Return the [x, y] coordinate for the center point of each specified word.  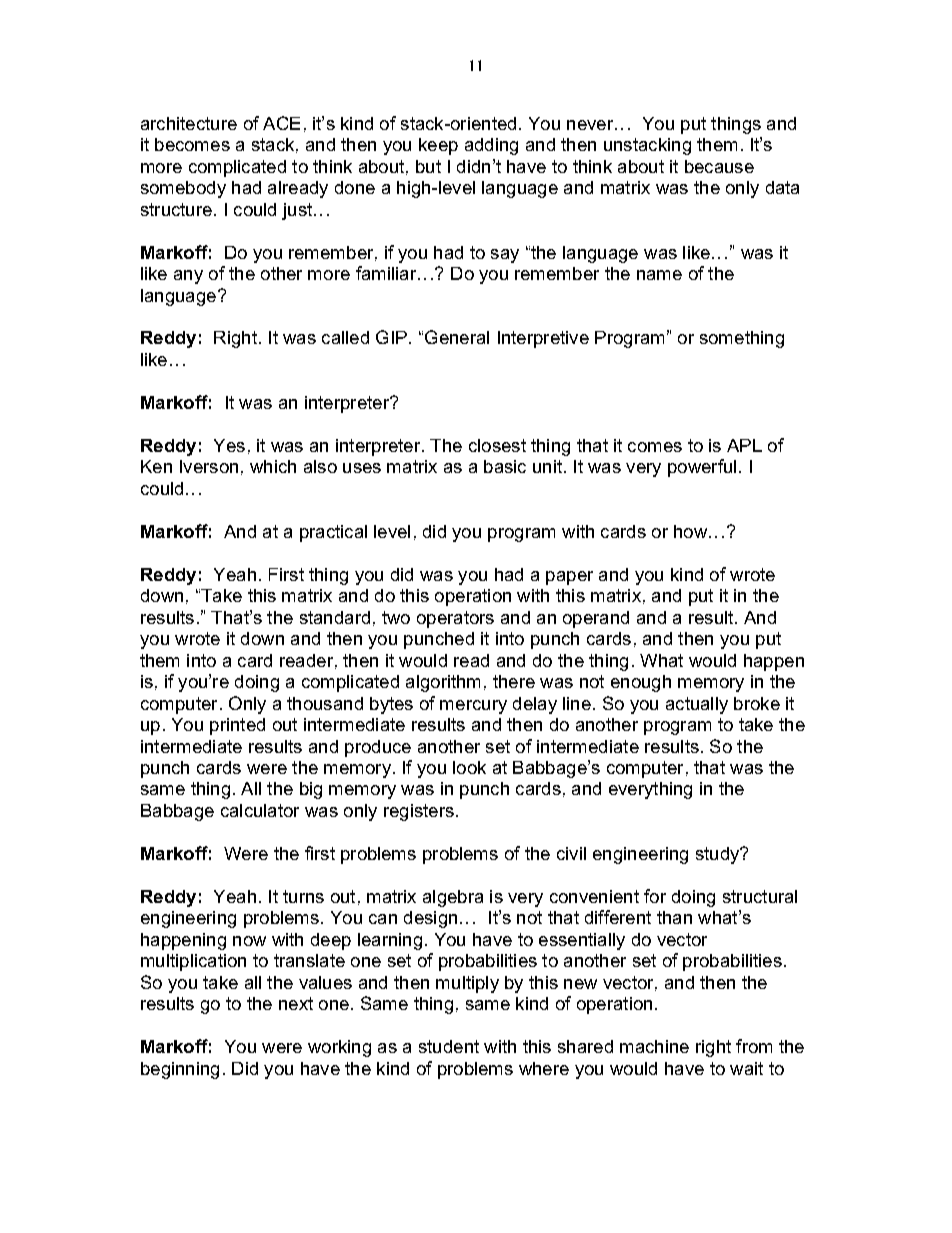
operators [455, 619]
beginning [180, 1070]
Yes [229, 445]
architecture [189, 123]
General [457, 337]
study [719, 855]
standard [335, 617]
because [719, 166]
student [449, 1046]
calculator [260, 810]
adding [491, 146]
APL [744, 445]
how [692, 531]
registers [419, 812]
